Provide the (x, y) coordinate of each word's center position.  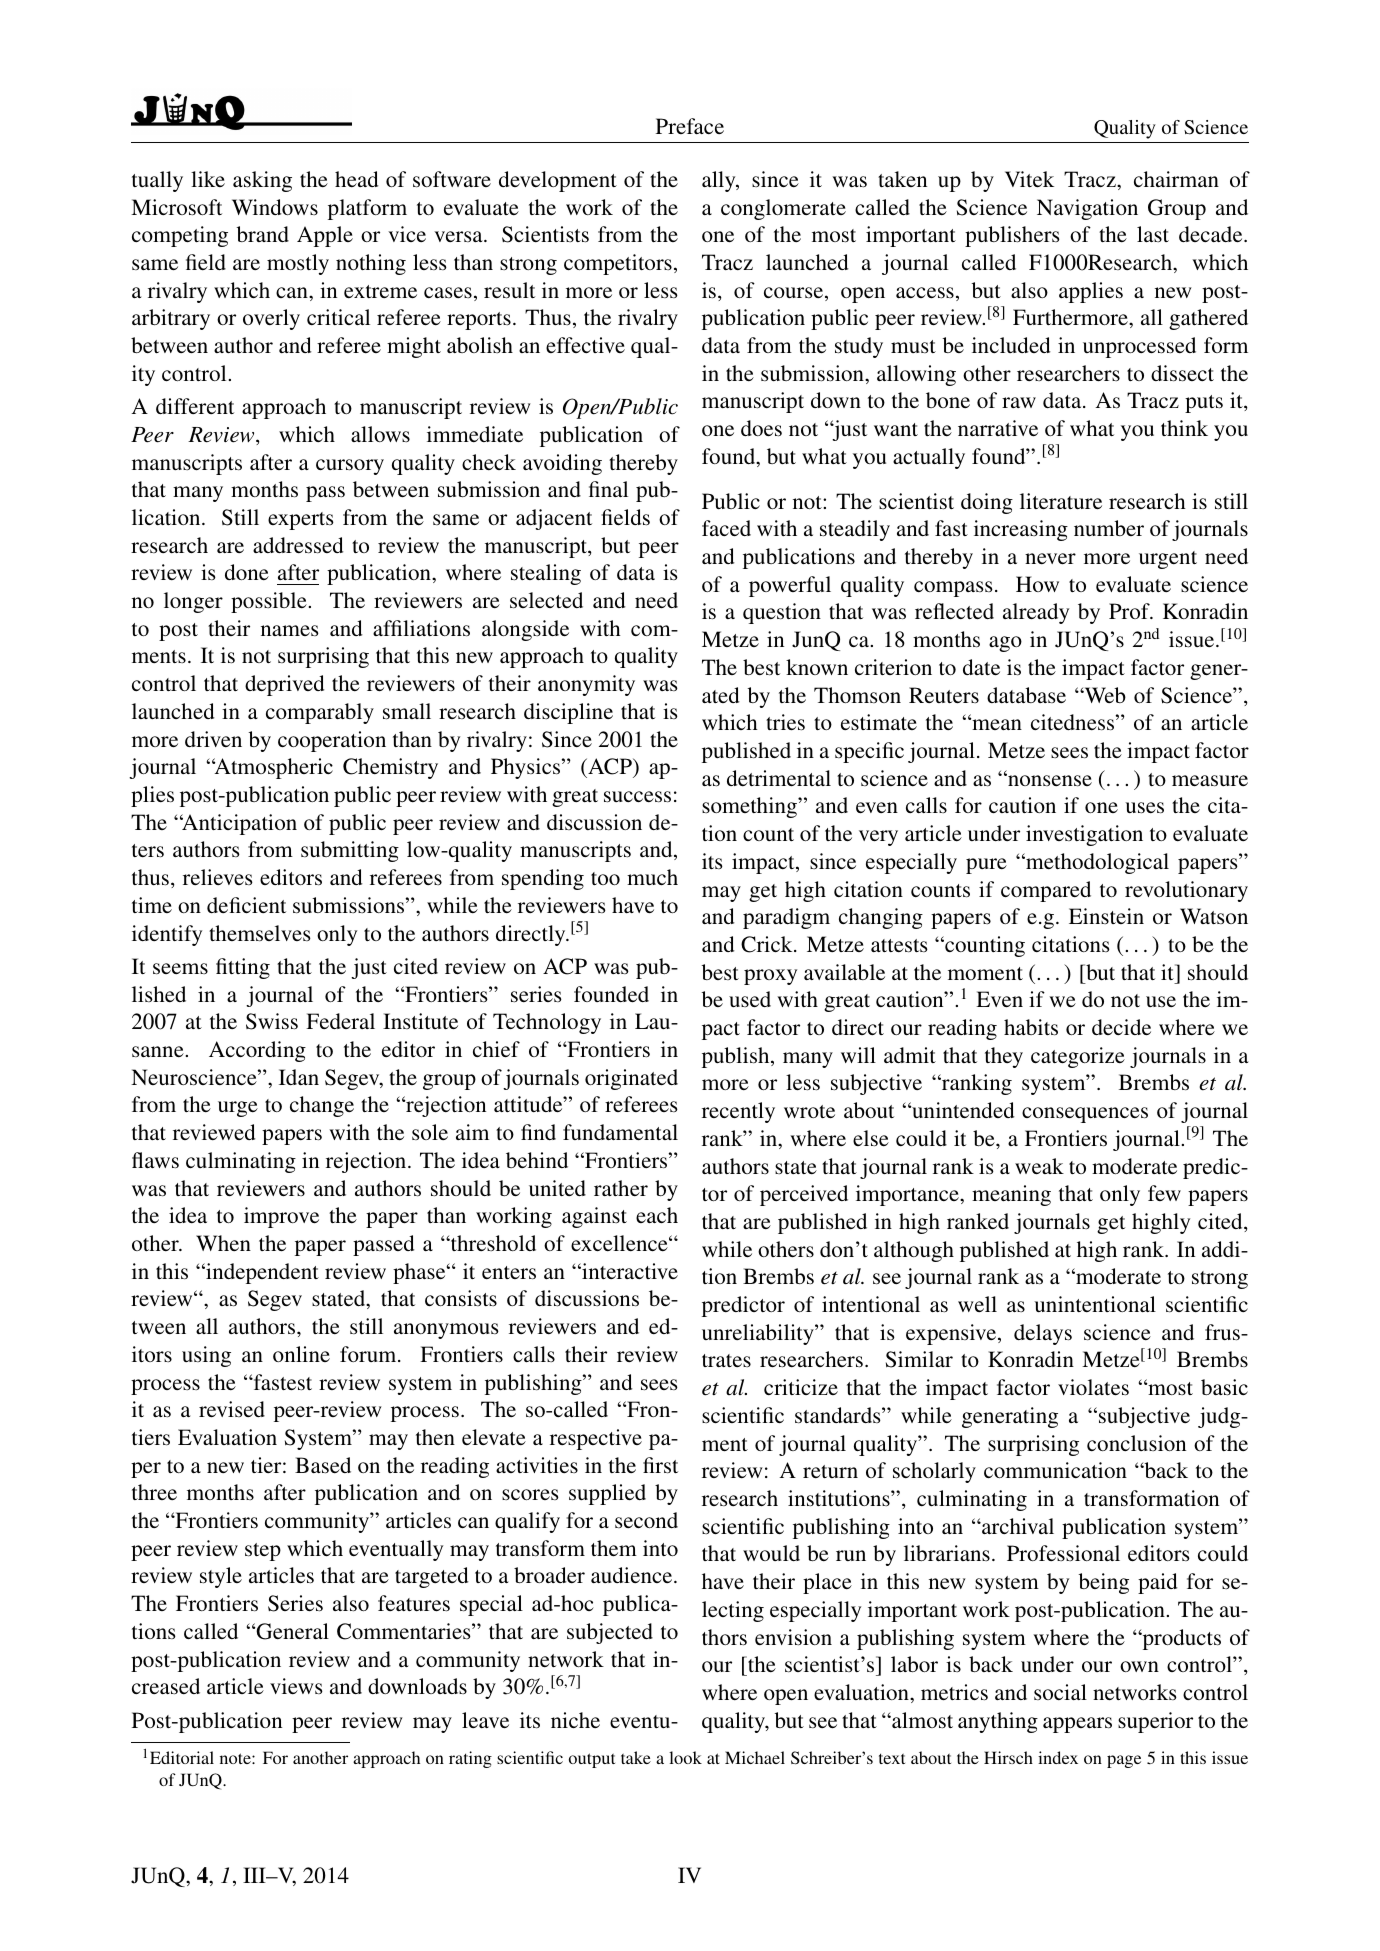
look (685, 1757)
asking (262, 181)
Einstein (1106, 916)
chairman (1176, 179)
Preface (690, 126)
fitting (243, 968)
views (296, 1686)
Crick (768, 944)
